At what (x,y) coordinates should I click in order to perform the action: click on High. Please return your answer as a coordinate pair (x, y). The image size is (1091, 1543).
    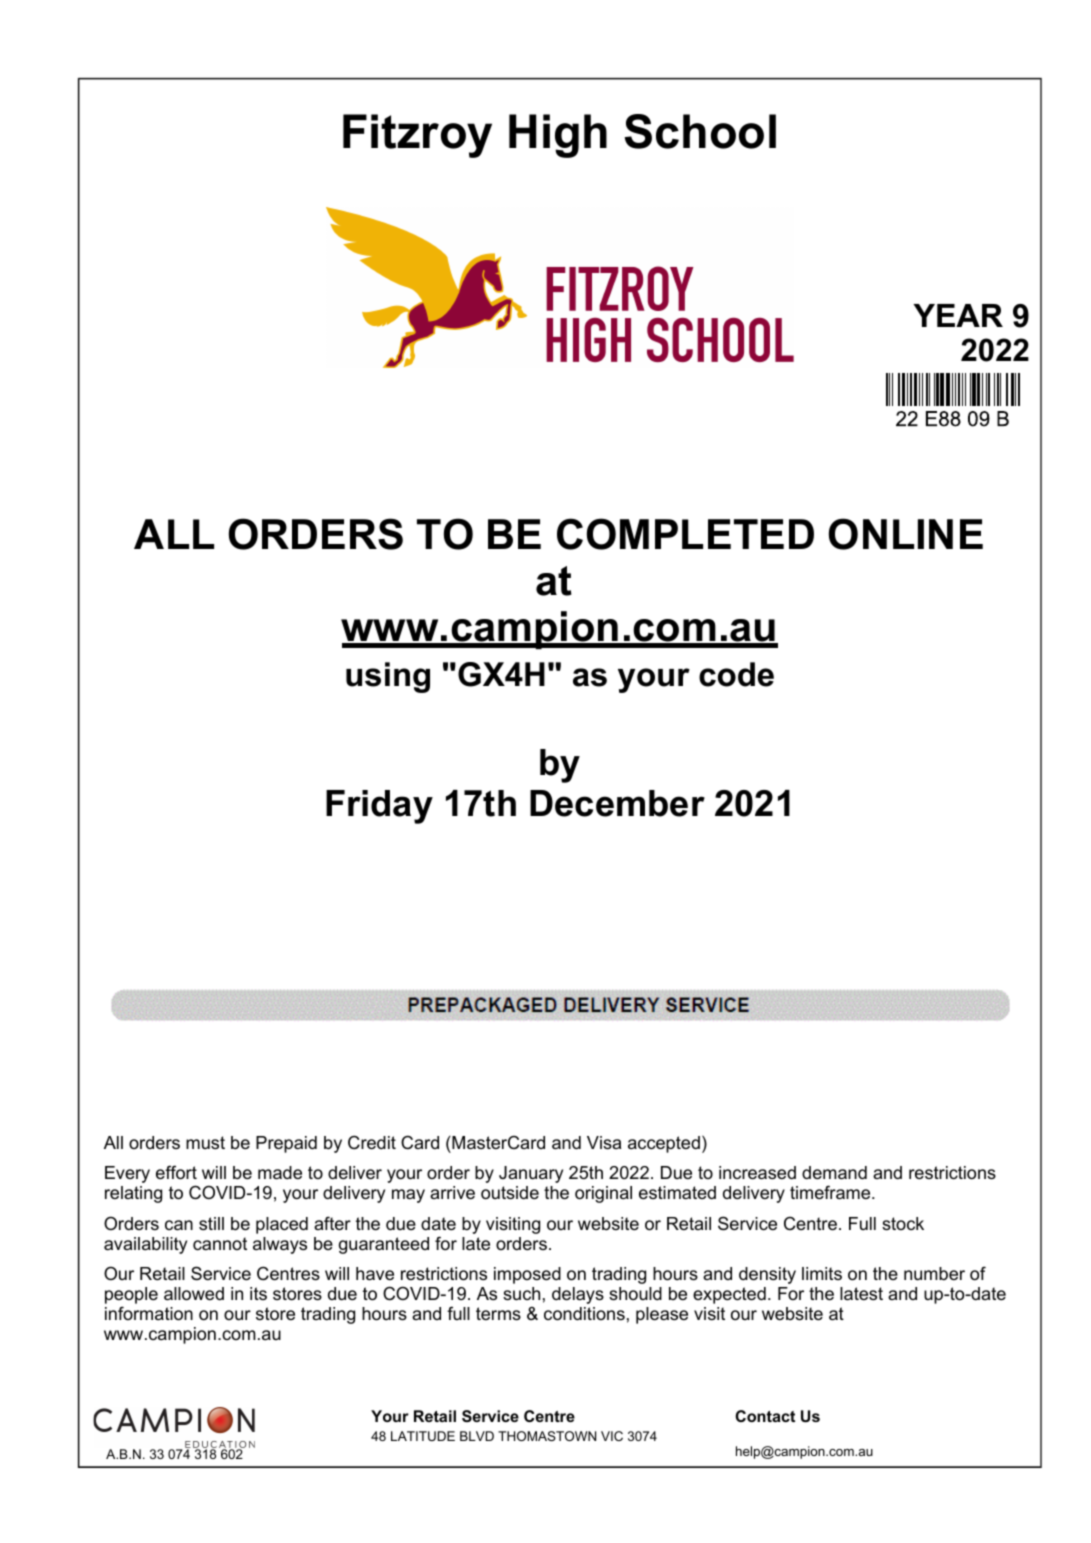
    Looking at the image, I should click on (558, 136).
